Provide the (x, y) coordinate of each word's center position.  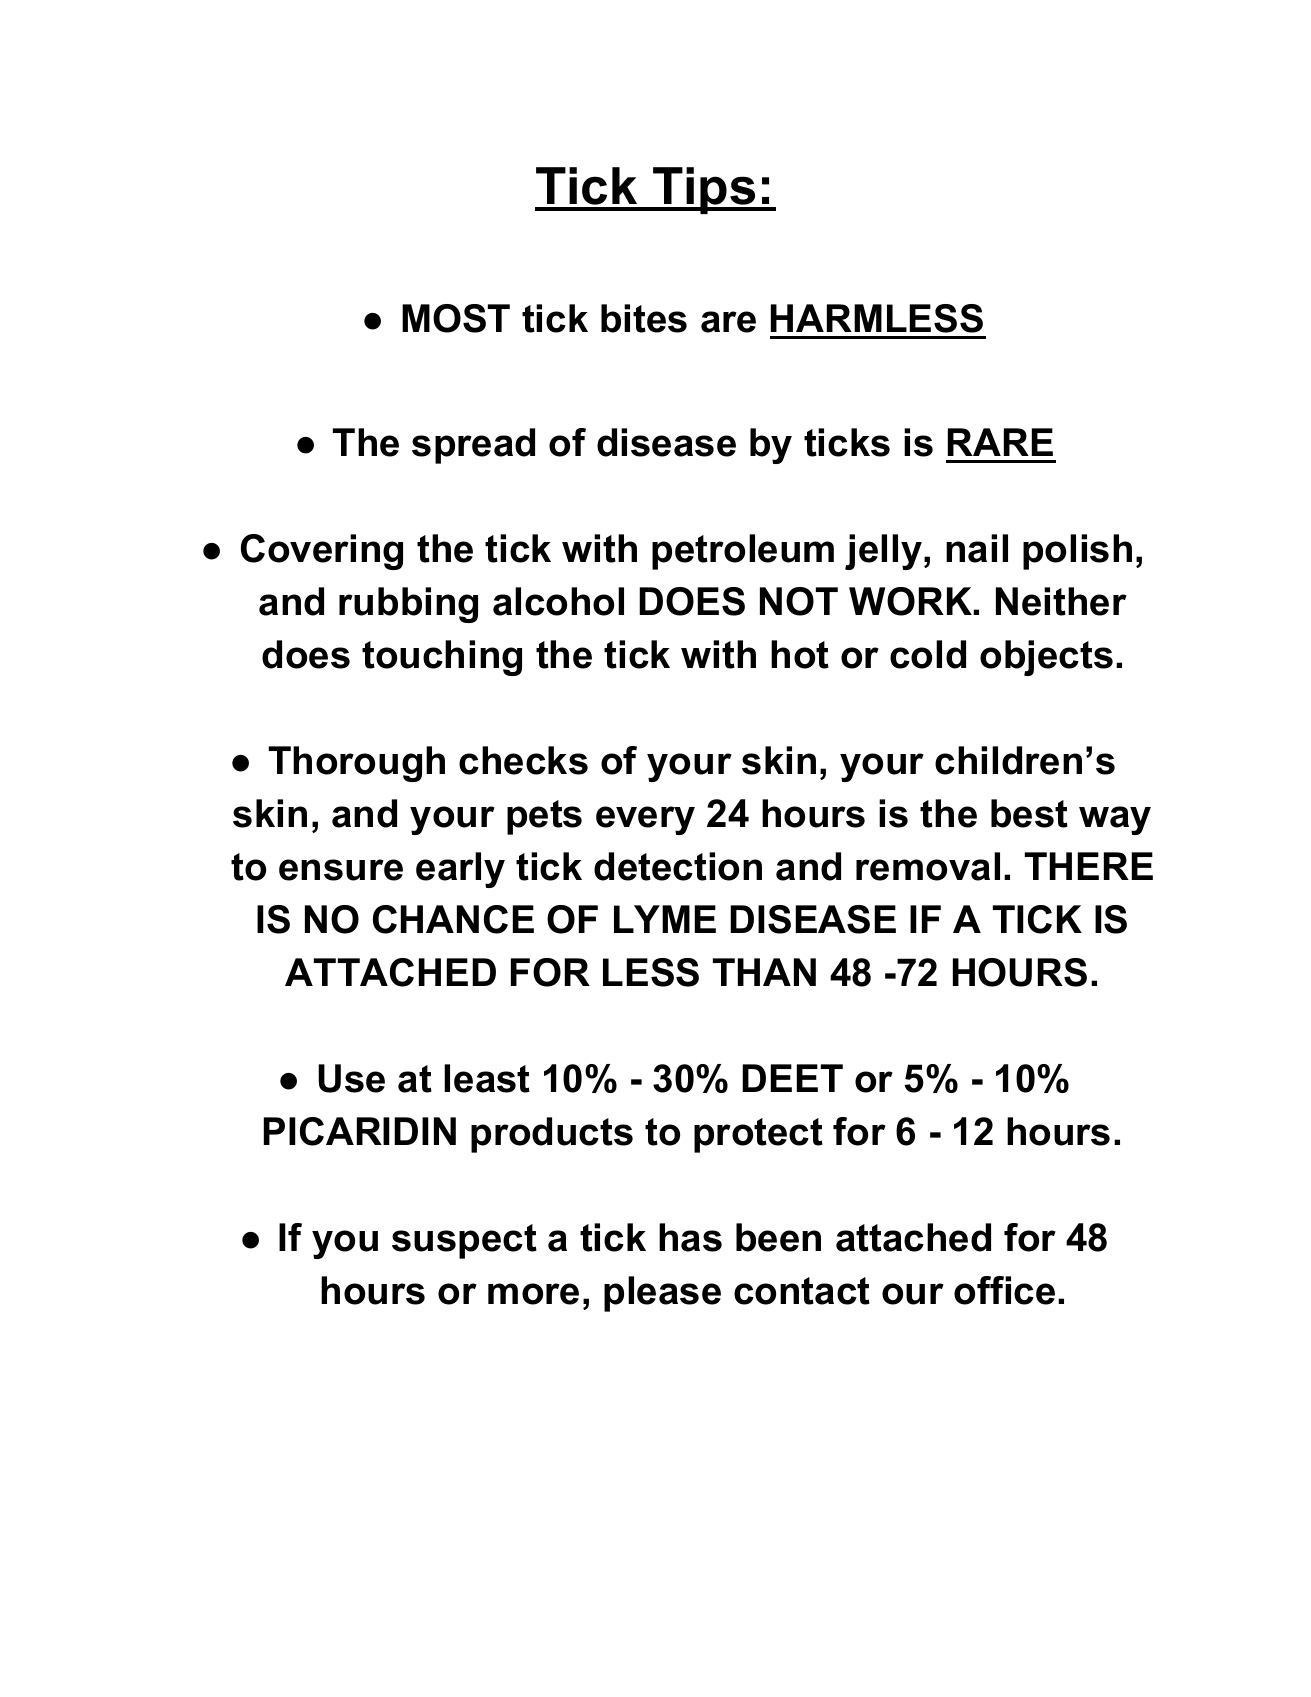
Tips (704, 190)
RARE (1000, 442)
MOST (456, 318)
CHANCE (453, 919)
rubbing (408, 605)
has (690, 1237)
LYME (665, 919)
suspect (464, 1241)
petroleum (743, 552)
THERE (1089, 866)
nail (977, 548)
